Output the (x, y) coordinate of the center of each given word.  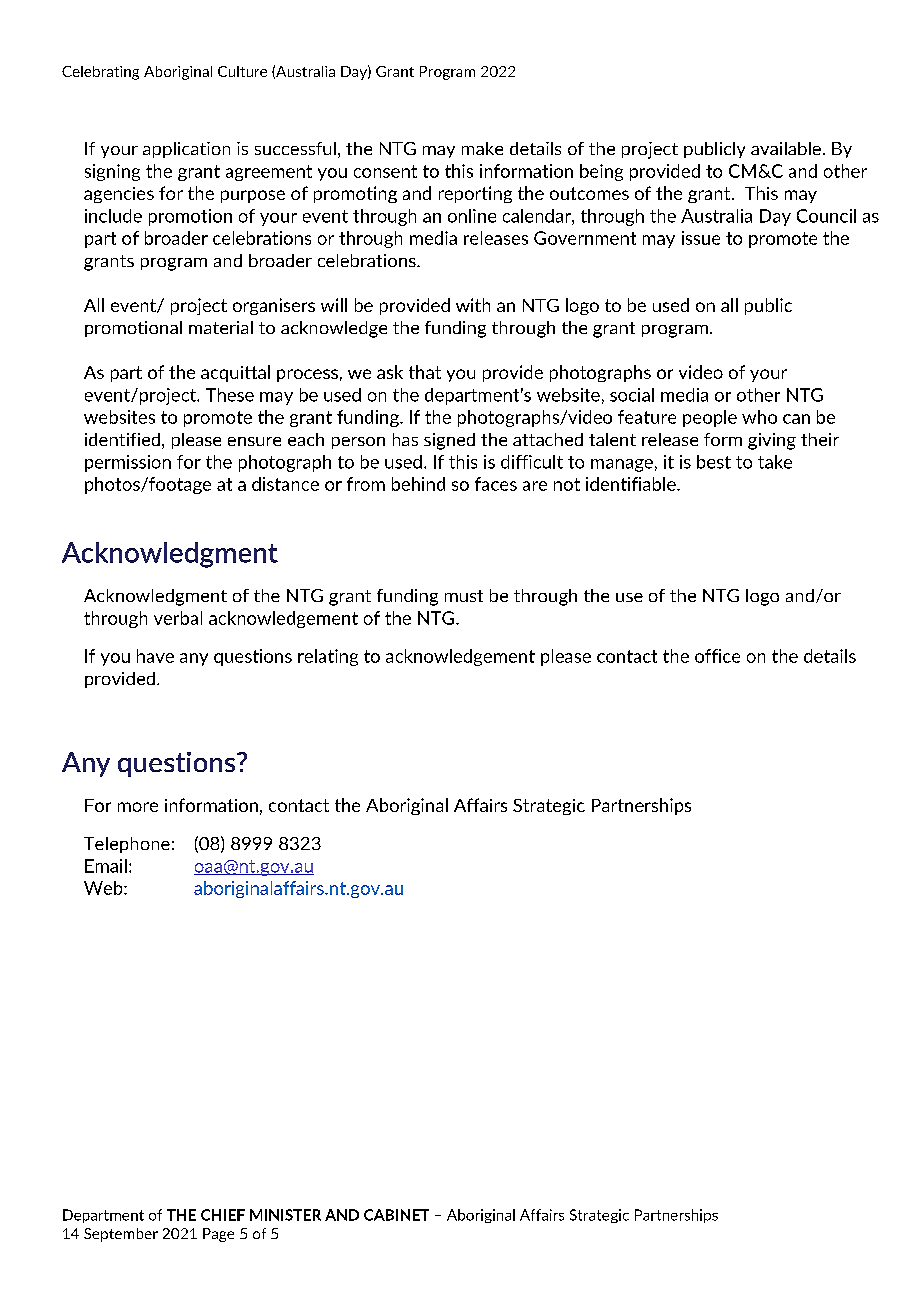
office (717, 656)
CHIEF (223, 1215)
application (186, 150)
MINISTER (285, 1215)
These (230, 395)
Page (218, 1235)
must (464, 596)
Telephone (127, 845)
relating (328, 657)
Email (106, 866)
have (155, 656)
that (425, 372)
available (786, 148)
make (482, 148)
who (759, 417)
